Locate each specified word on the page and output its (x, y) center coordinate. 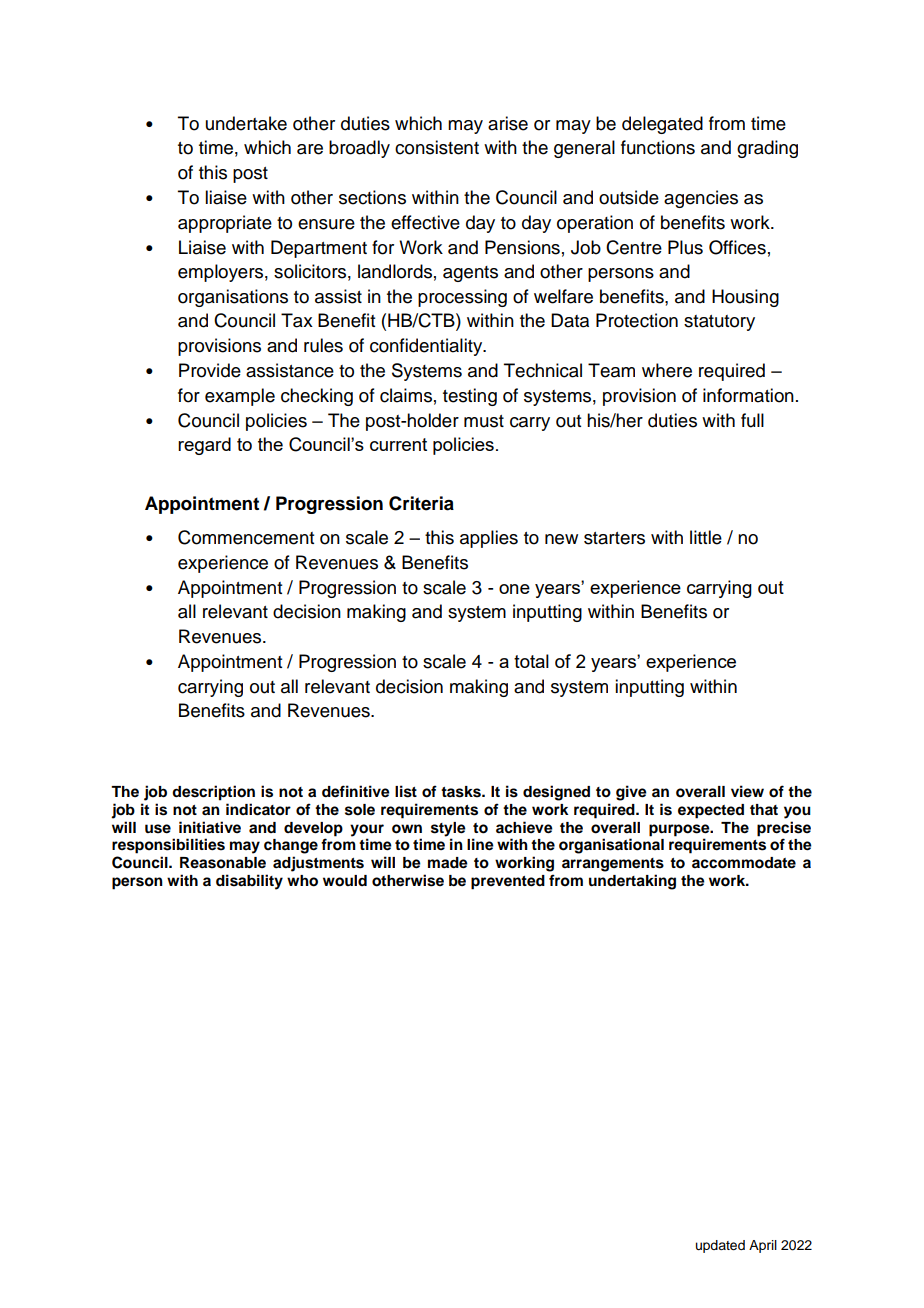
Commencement (246, 537)
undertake (246, 123)
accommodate (744, 863)
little (706, 537)
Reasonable (223, 863)
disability (249, 882)
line (480, 844)
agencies (701, 199)
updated (720, 1246)
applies (489, 539)
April (763, 1246)
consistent (437, 147)
